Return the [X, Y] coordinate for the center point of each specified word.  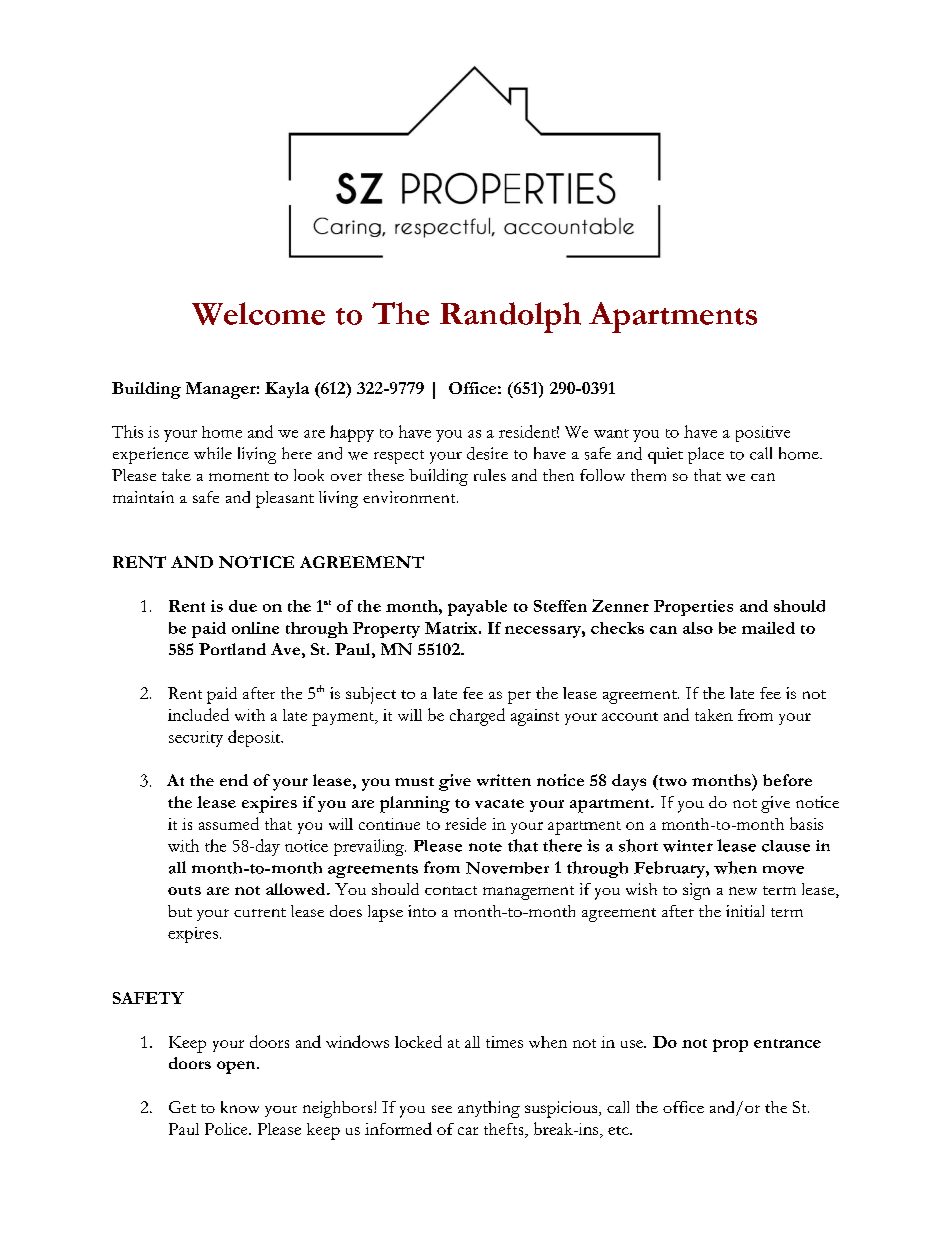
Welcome [258, 313]
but [180, 911]
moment [239, 476]
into [422, 911]
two [672, 780]
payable [477, 608]
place [706, 455]
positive [763, 434]
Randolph [510, 317]
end [234, 780]
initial [745, 911]
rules [490, 475]
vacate [499, 803]
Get [182, 1107]
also [698, 628]
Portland [232, 649]
